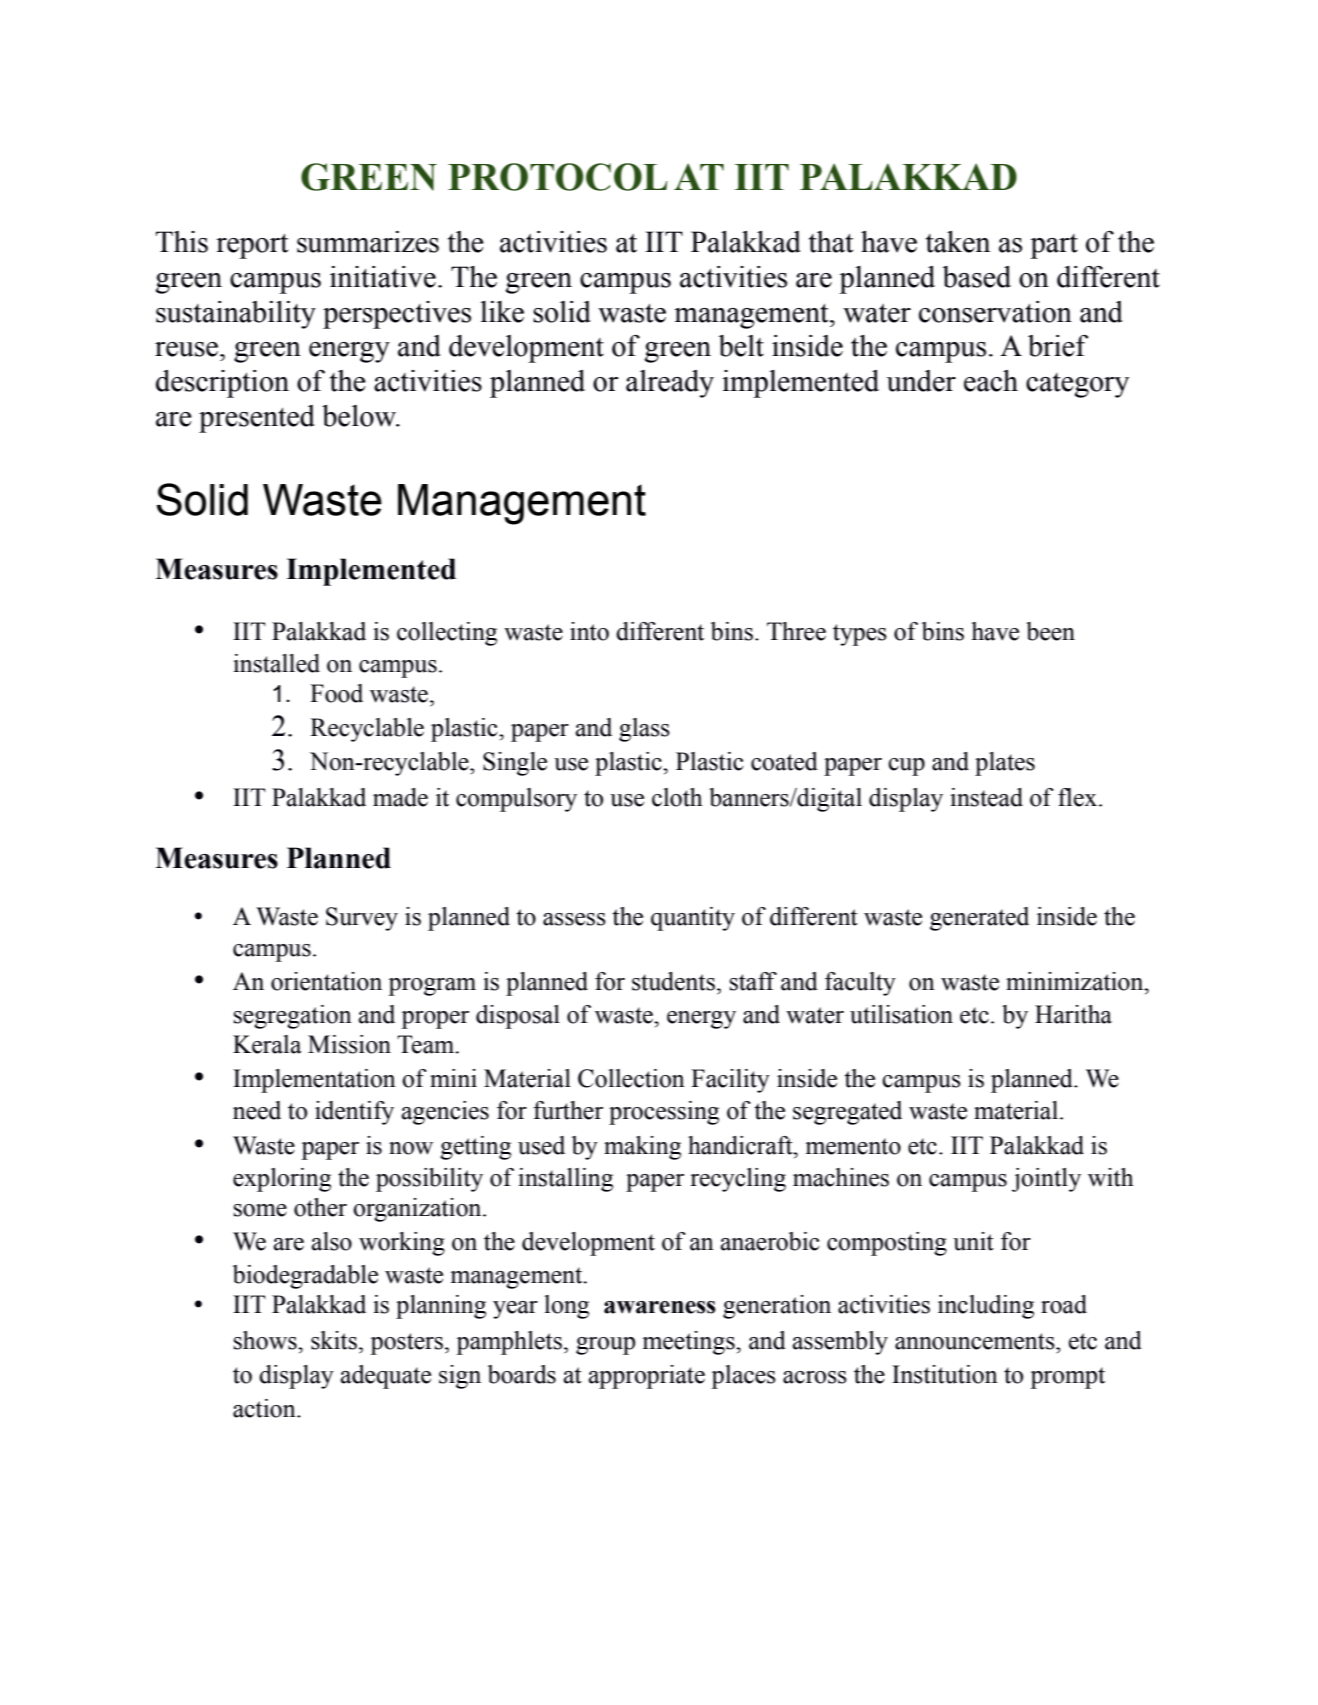 This screenshot has height=1705, width=1318. I want to click on utilisation, so click(901, 1014).
